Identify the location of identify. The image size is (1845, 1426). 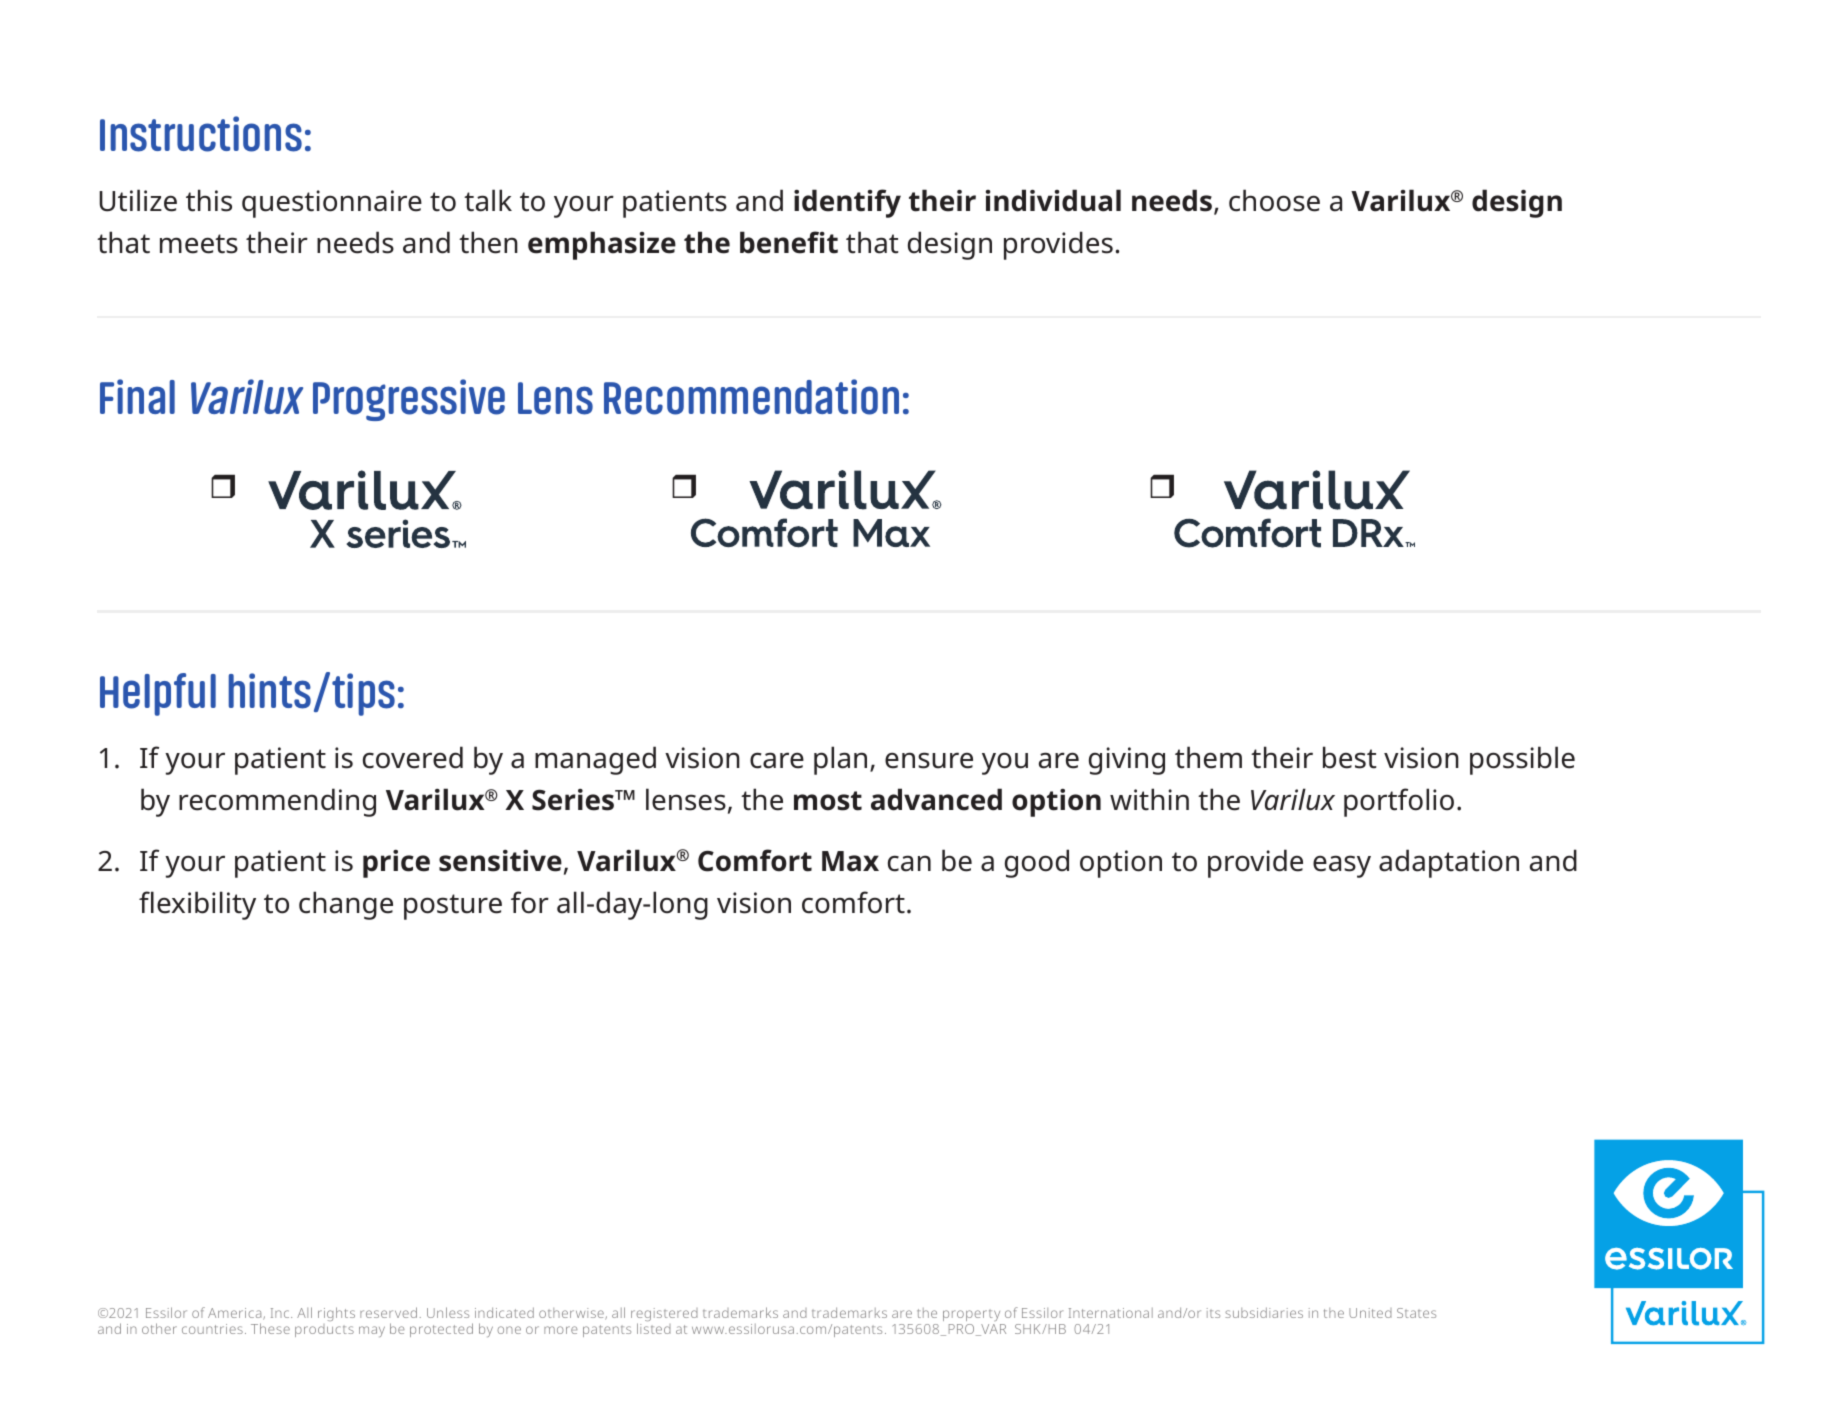
(847, 203).
